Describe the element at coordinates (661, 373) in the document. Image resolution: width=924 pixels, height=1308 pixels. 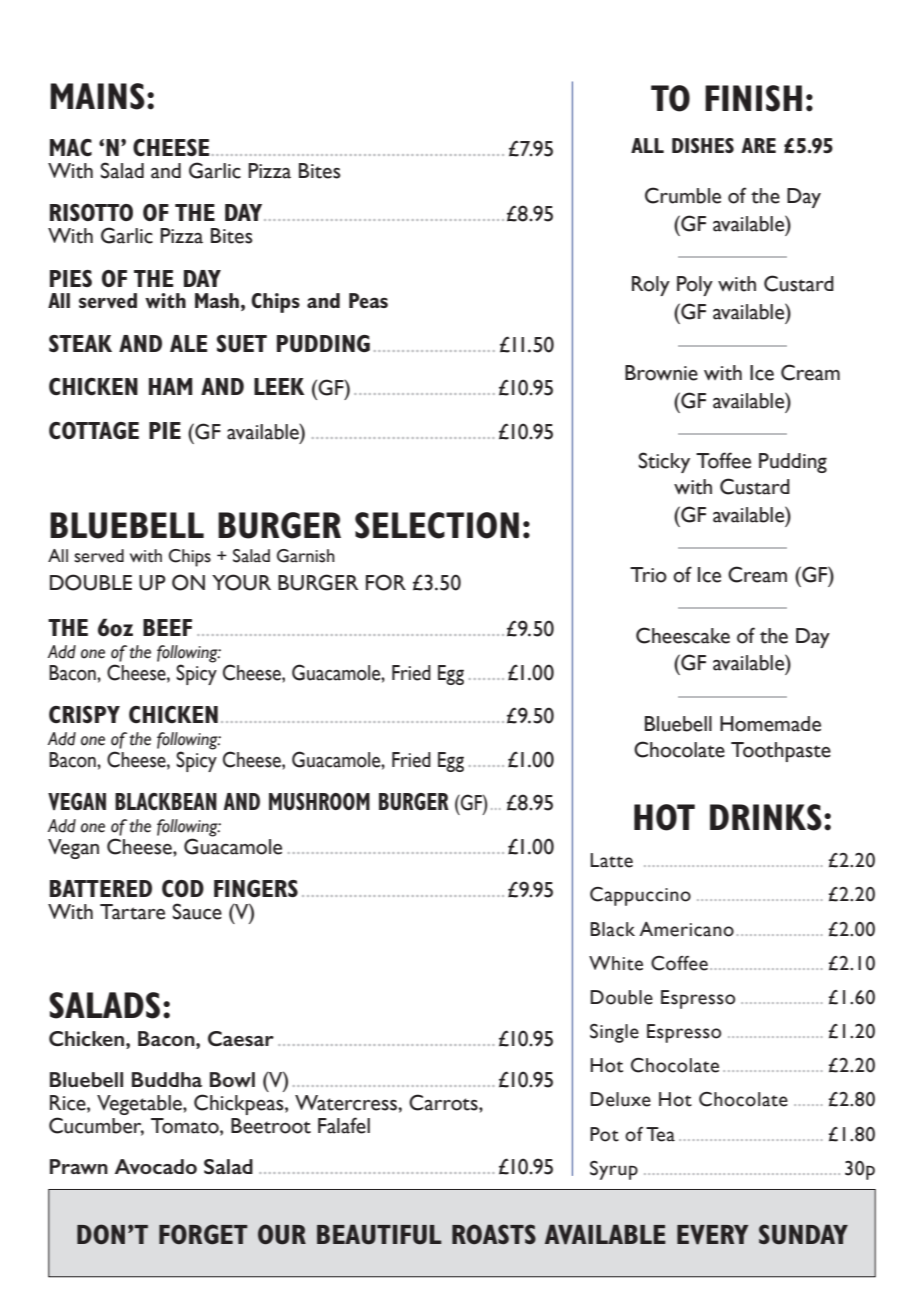
I see `Brownie` at that location.
